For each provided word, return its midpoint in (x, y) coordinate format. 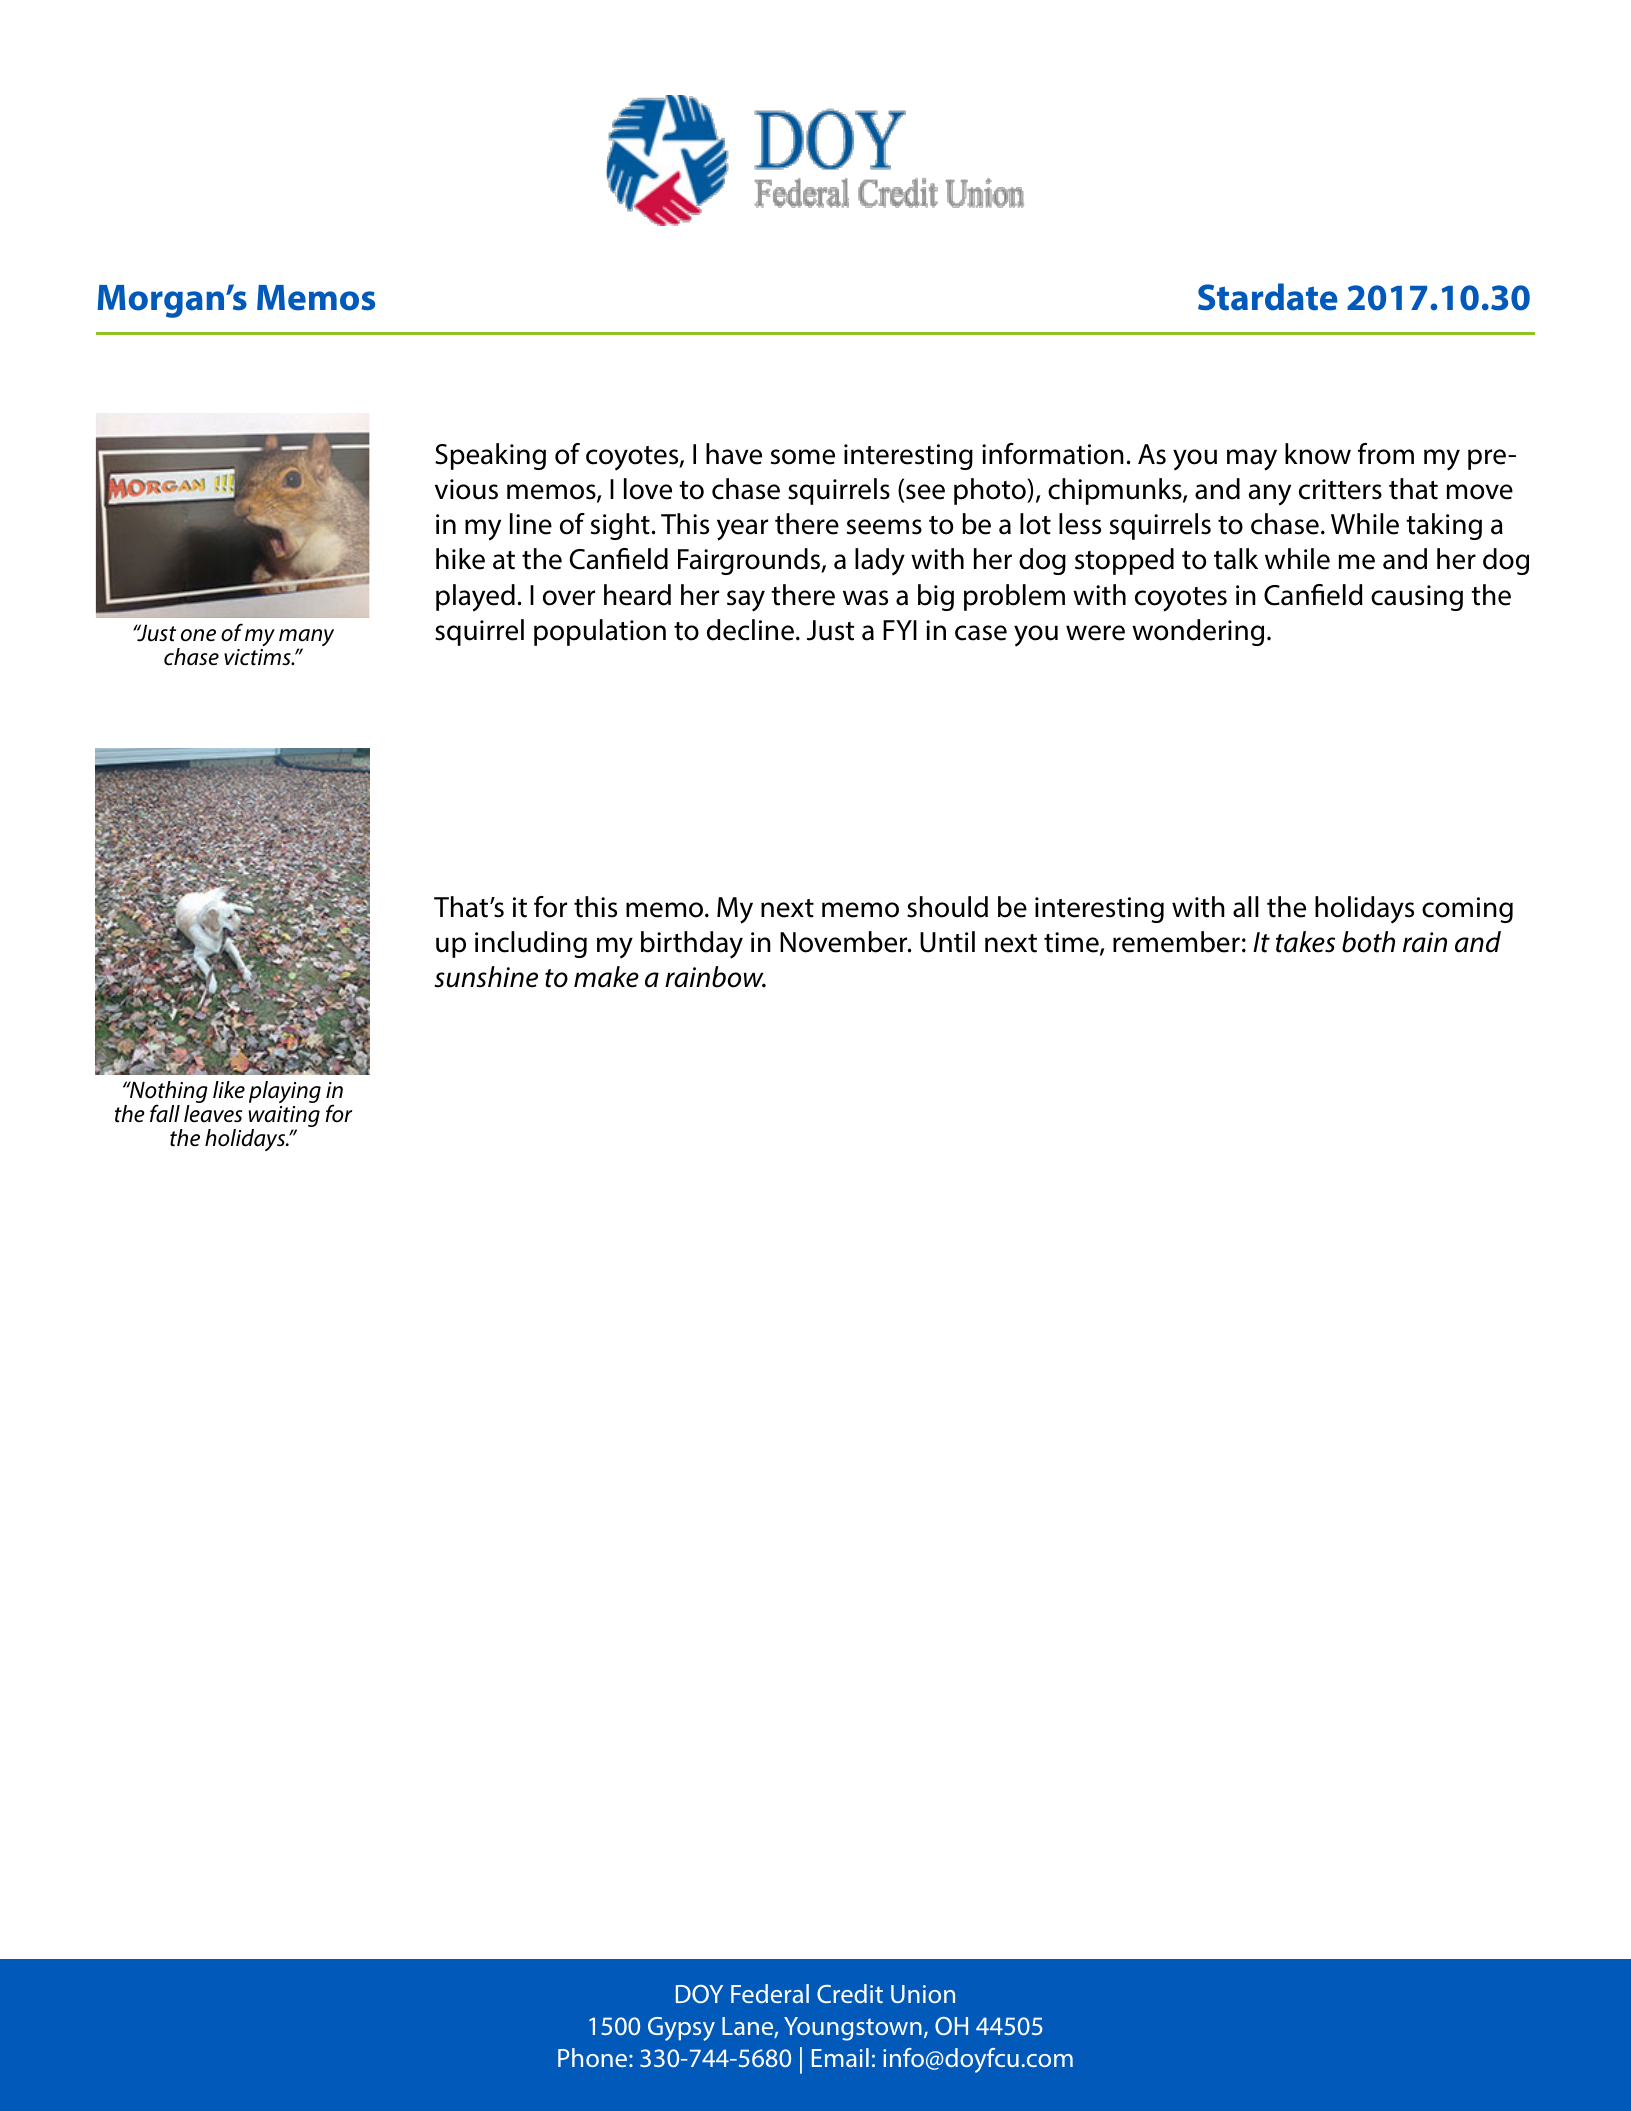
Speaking (490, 456)
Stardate (1268, 297)
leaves (213, 1114)
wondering (1198, 632)
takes (1305, 942)
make (606, 977)
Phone (594, 2057)
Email (840, 2057)
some (803, 457)
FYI (900, 630)
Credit (850, 1993)
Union (923, 1994)
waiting (284, 1118)
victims (258, 657)
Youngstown (853, 2029)
